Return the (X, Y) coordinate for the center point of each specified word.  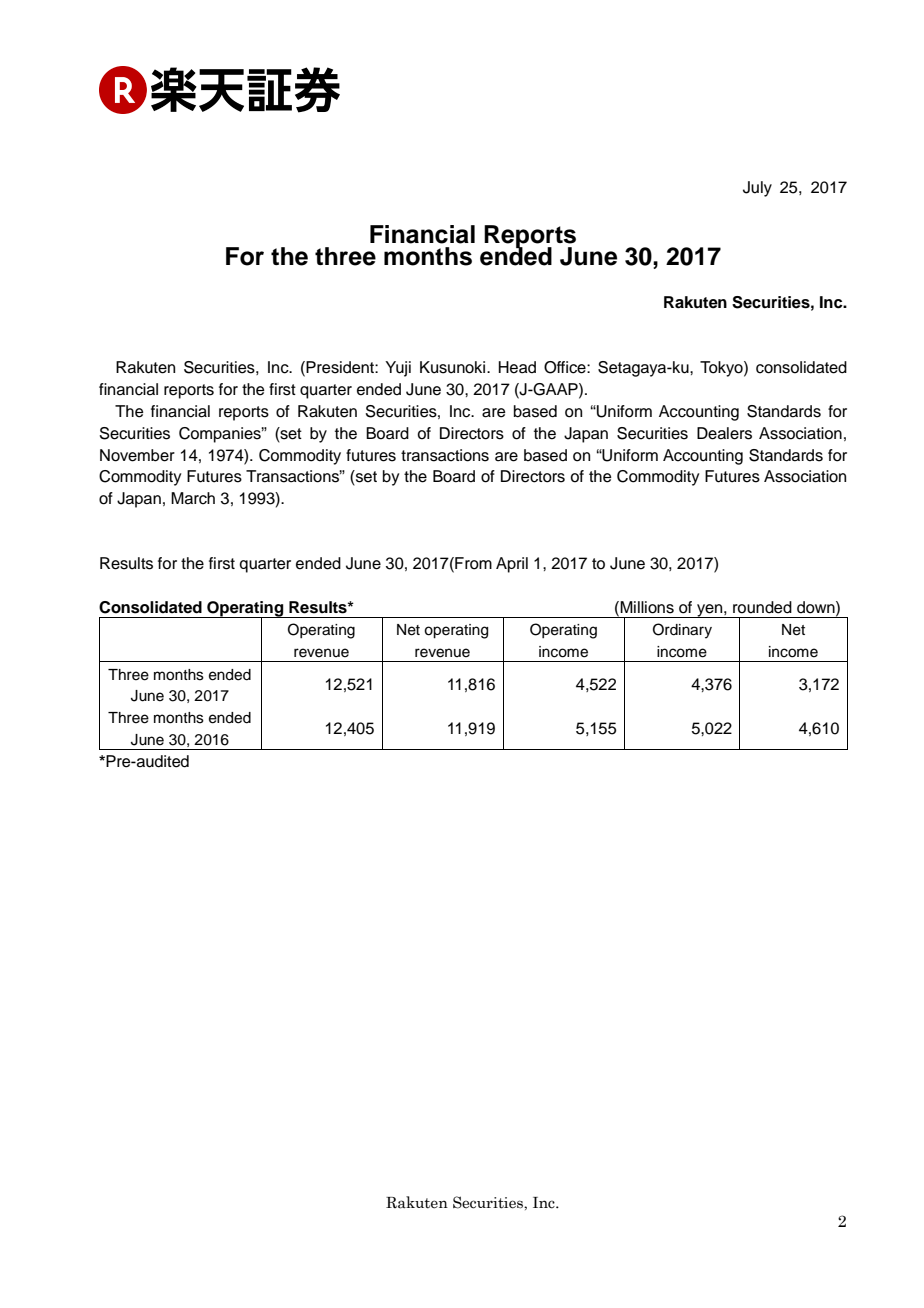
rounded (762, 607)
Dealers (724, 433)
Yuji (398, 369)
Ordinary (682, 631)
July (757, 189)
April (512, 565)
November (137, 455)
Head (517, 367)
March (193, 498)
